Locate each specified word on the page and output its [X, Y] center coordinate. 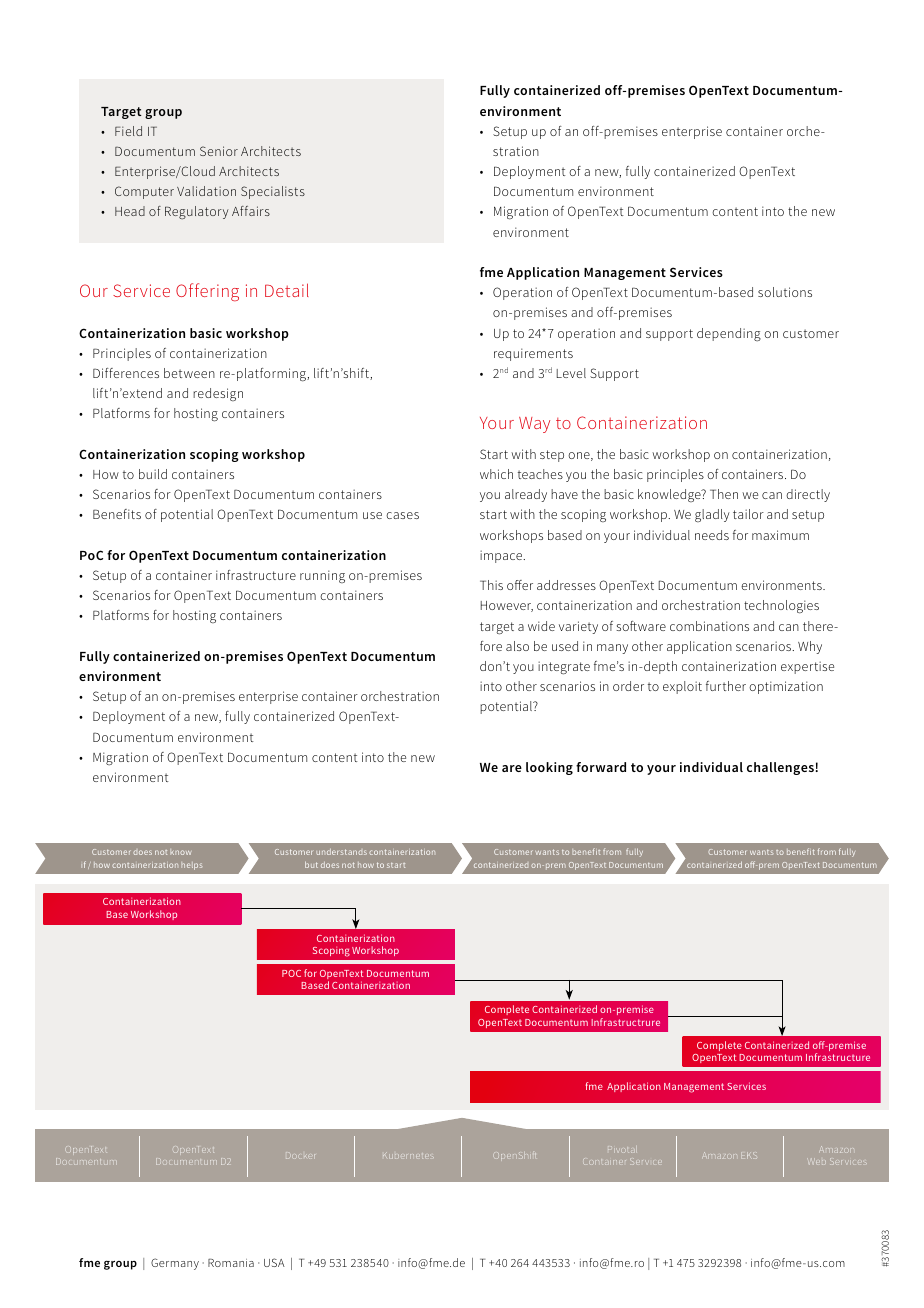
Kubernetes [408, 1156]
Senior [219, 151]
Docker [300, 1156]
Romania [231, 1263]
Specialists [273, 192]
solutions [785, 292]
